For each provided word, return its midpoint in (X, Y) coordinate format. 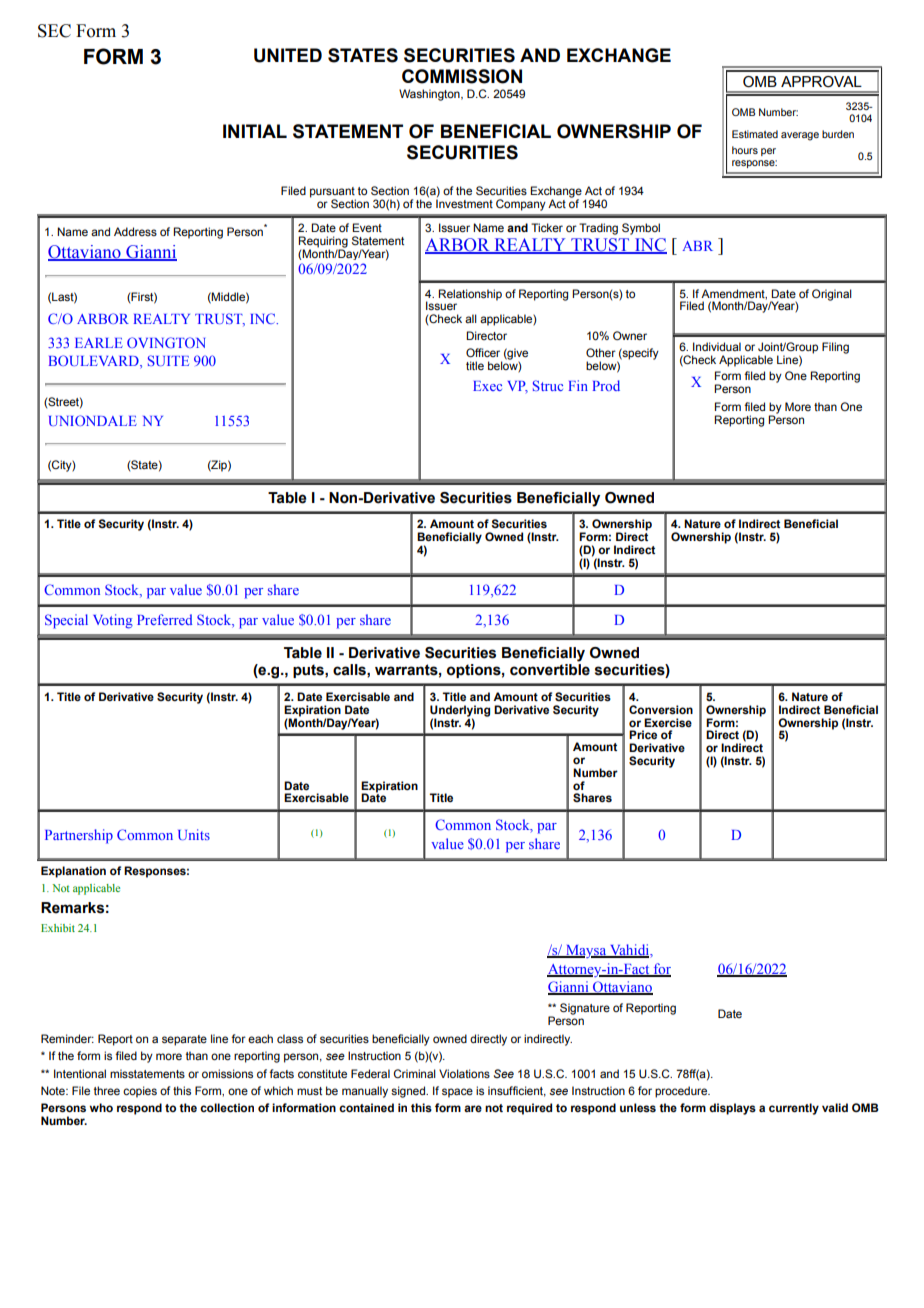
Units (194, 834)
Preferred (164, 619)
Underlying (460, 712)
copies (140, 1092)
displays (732, 1109)
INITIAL (255, 131)
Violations (464, 1073)
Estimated (755, 134)
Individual (717, 346)
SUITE (168, 360)
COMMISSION (462, 76)
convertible (550, 670)
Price (643, 734)
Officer (483, 352)
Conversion (661, 710)
